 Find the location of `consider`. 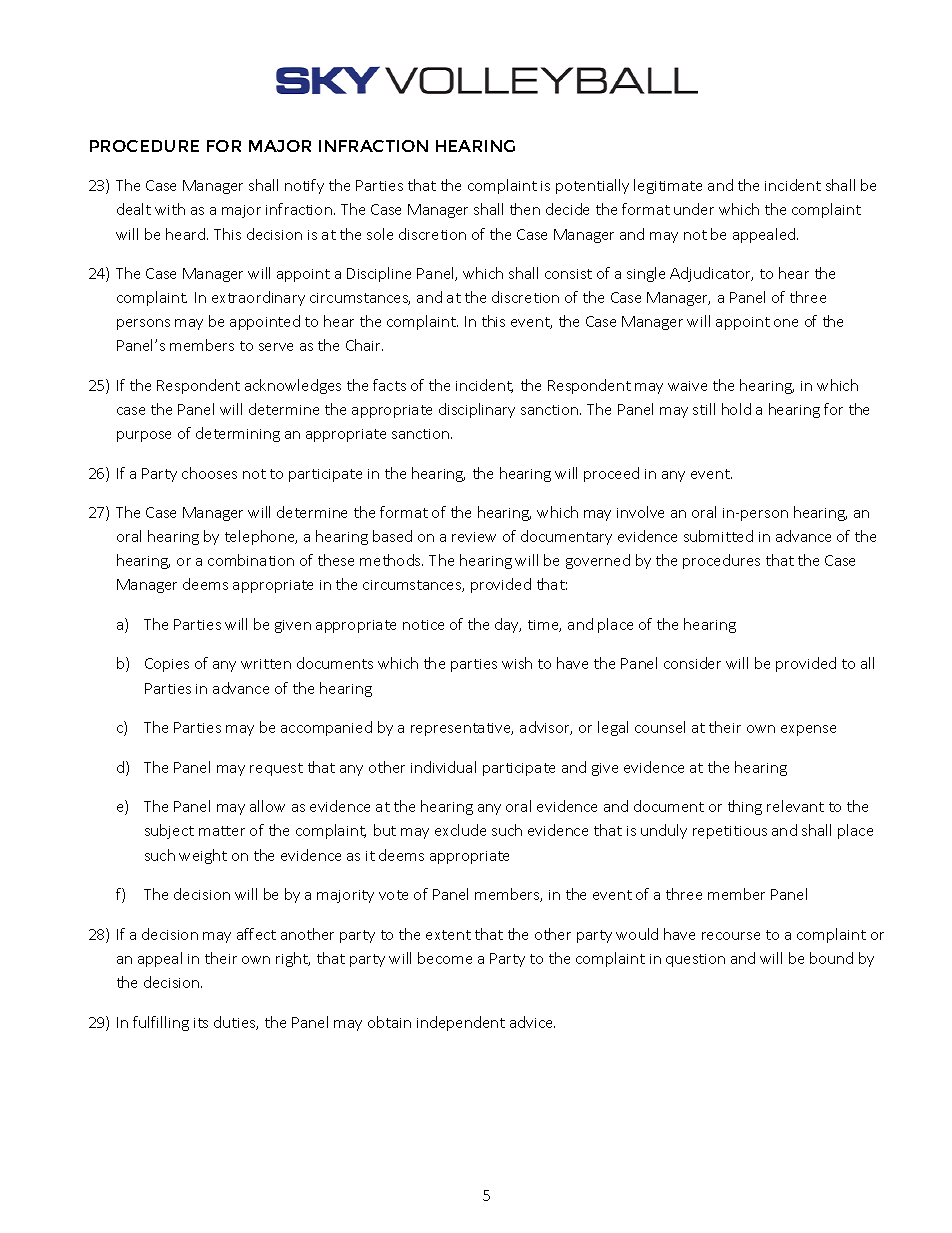

consider is located at coordinates (692, 663).
